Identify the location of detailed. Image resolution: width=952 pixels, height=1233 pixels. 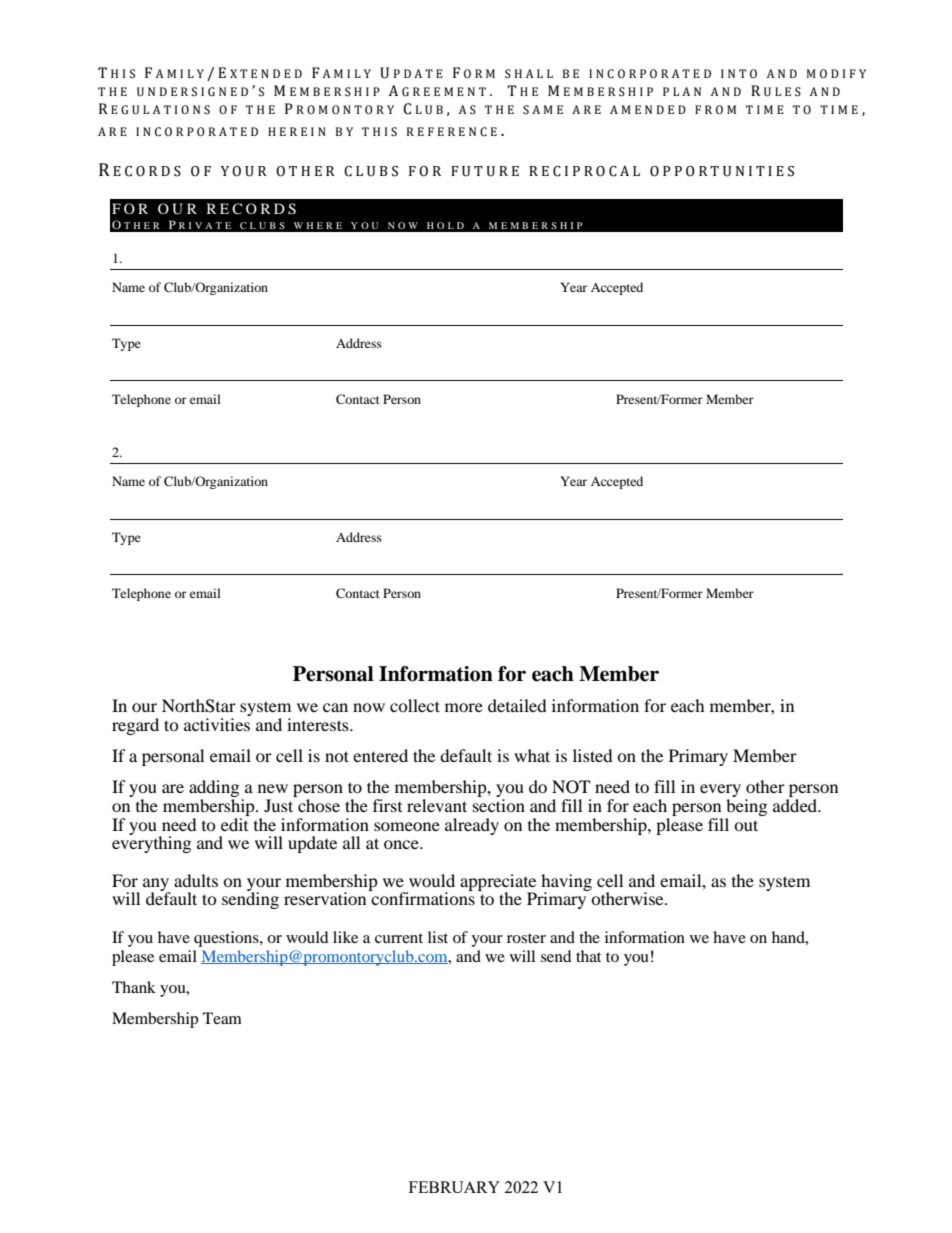
(517, 705).
